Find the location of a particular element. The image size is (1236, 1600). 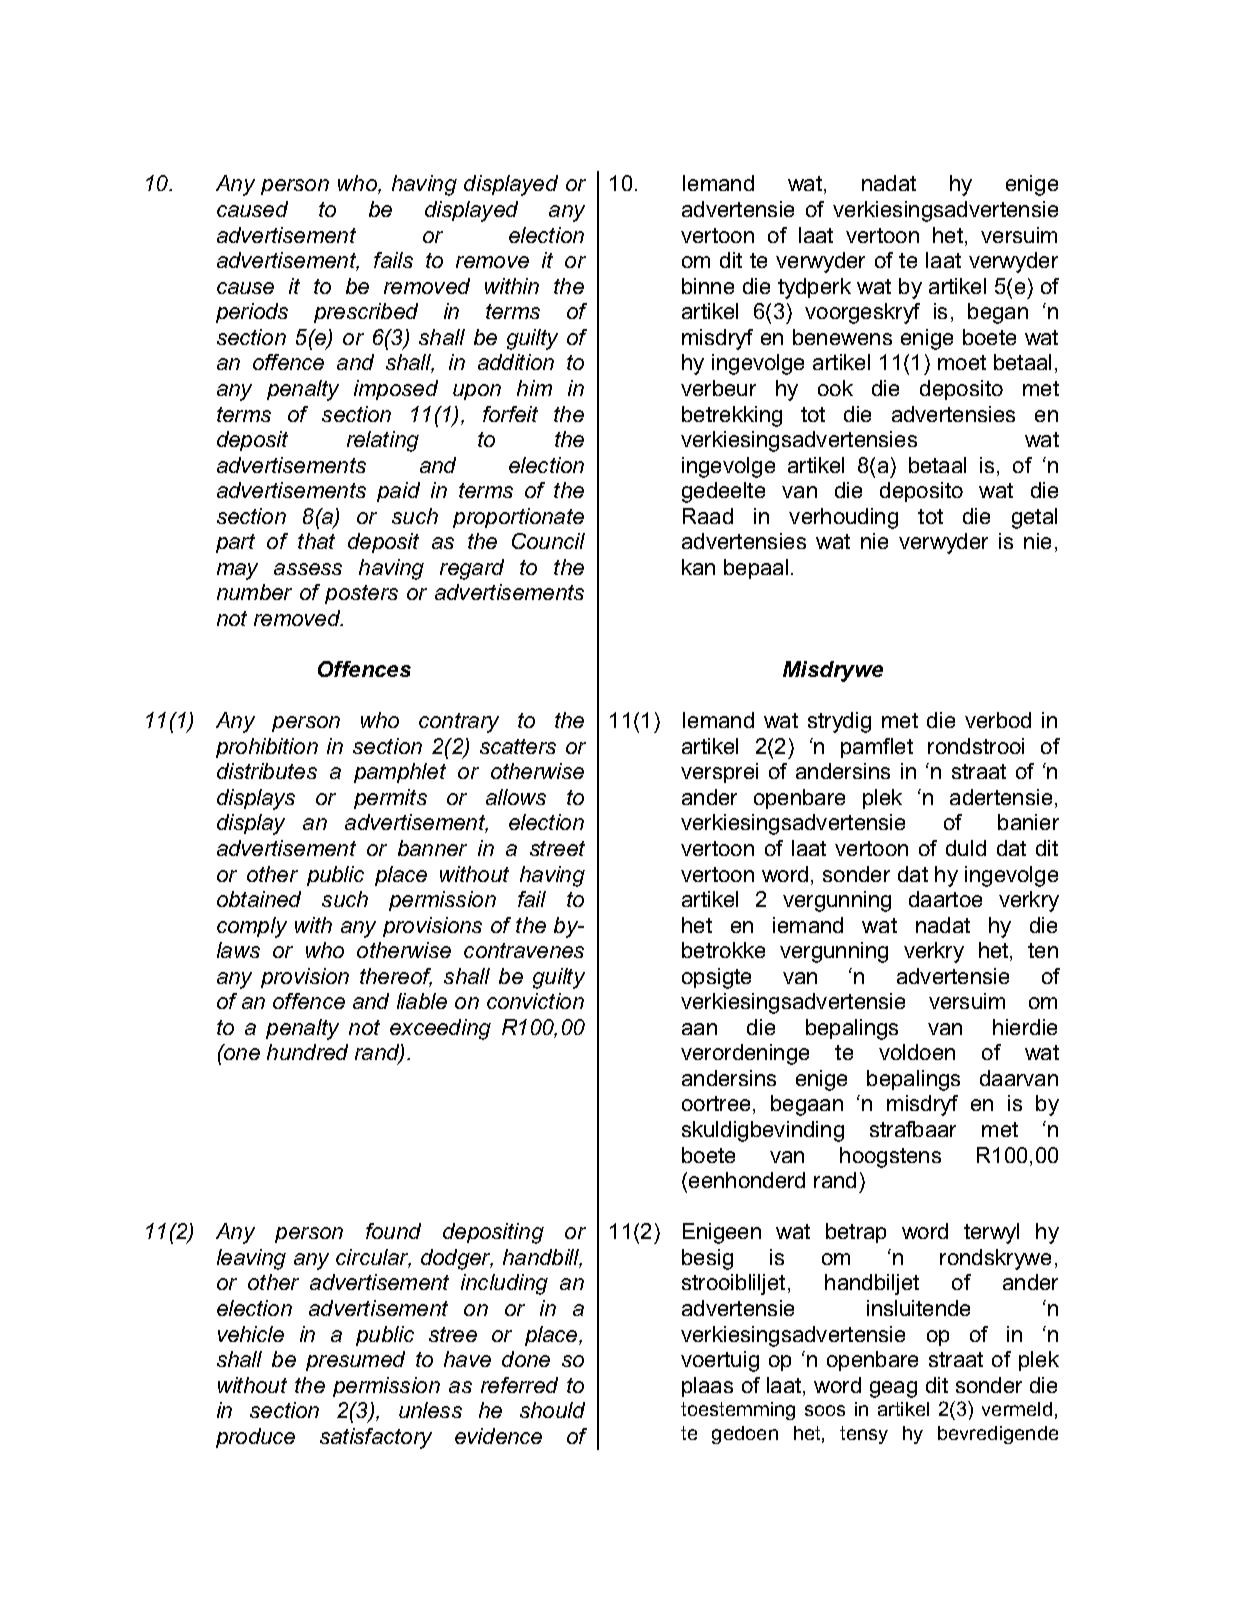

prohibition is located at coordinates (267, 748).
